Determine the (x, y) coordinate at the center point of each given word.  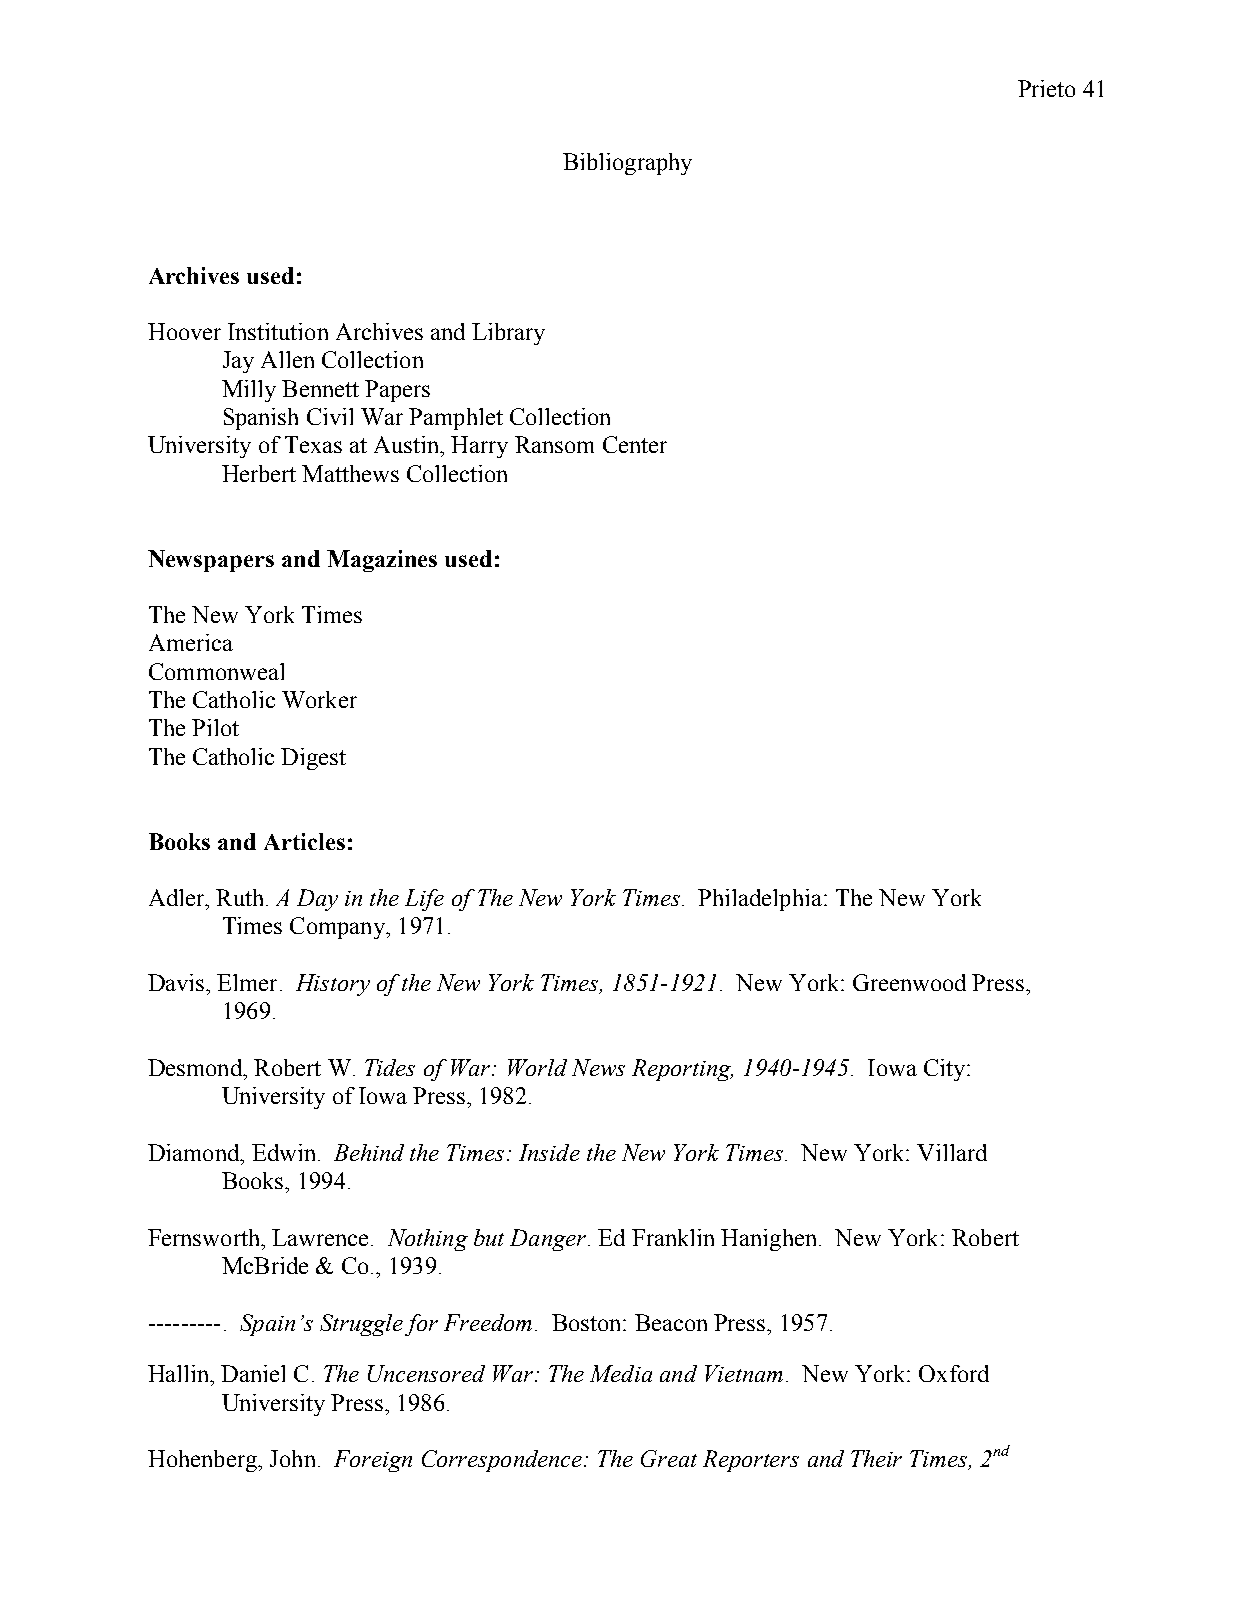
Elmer (247, 982)
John (292, 1458)
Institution (278, 331)
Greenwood (909, 982)
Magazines (382, 561)
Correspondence (503, 1461)
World (537, 1067)
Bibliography (627, 164)
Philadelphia (760, 900)
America (191, 642)
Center (635, 444)
